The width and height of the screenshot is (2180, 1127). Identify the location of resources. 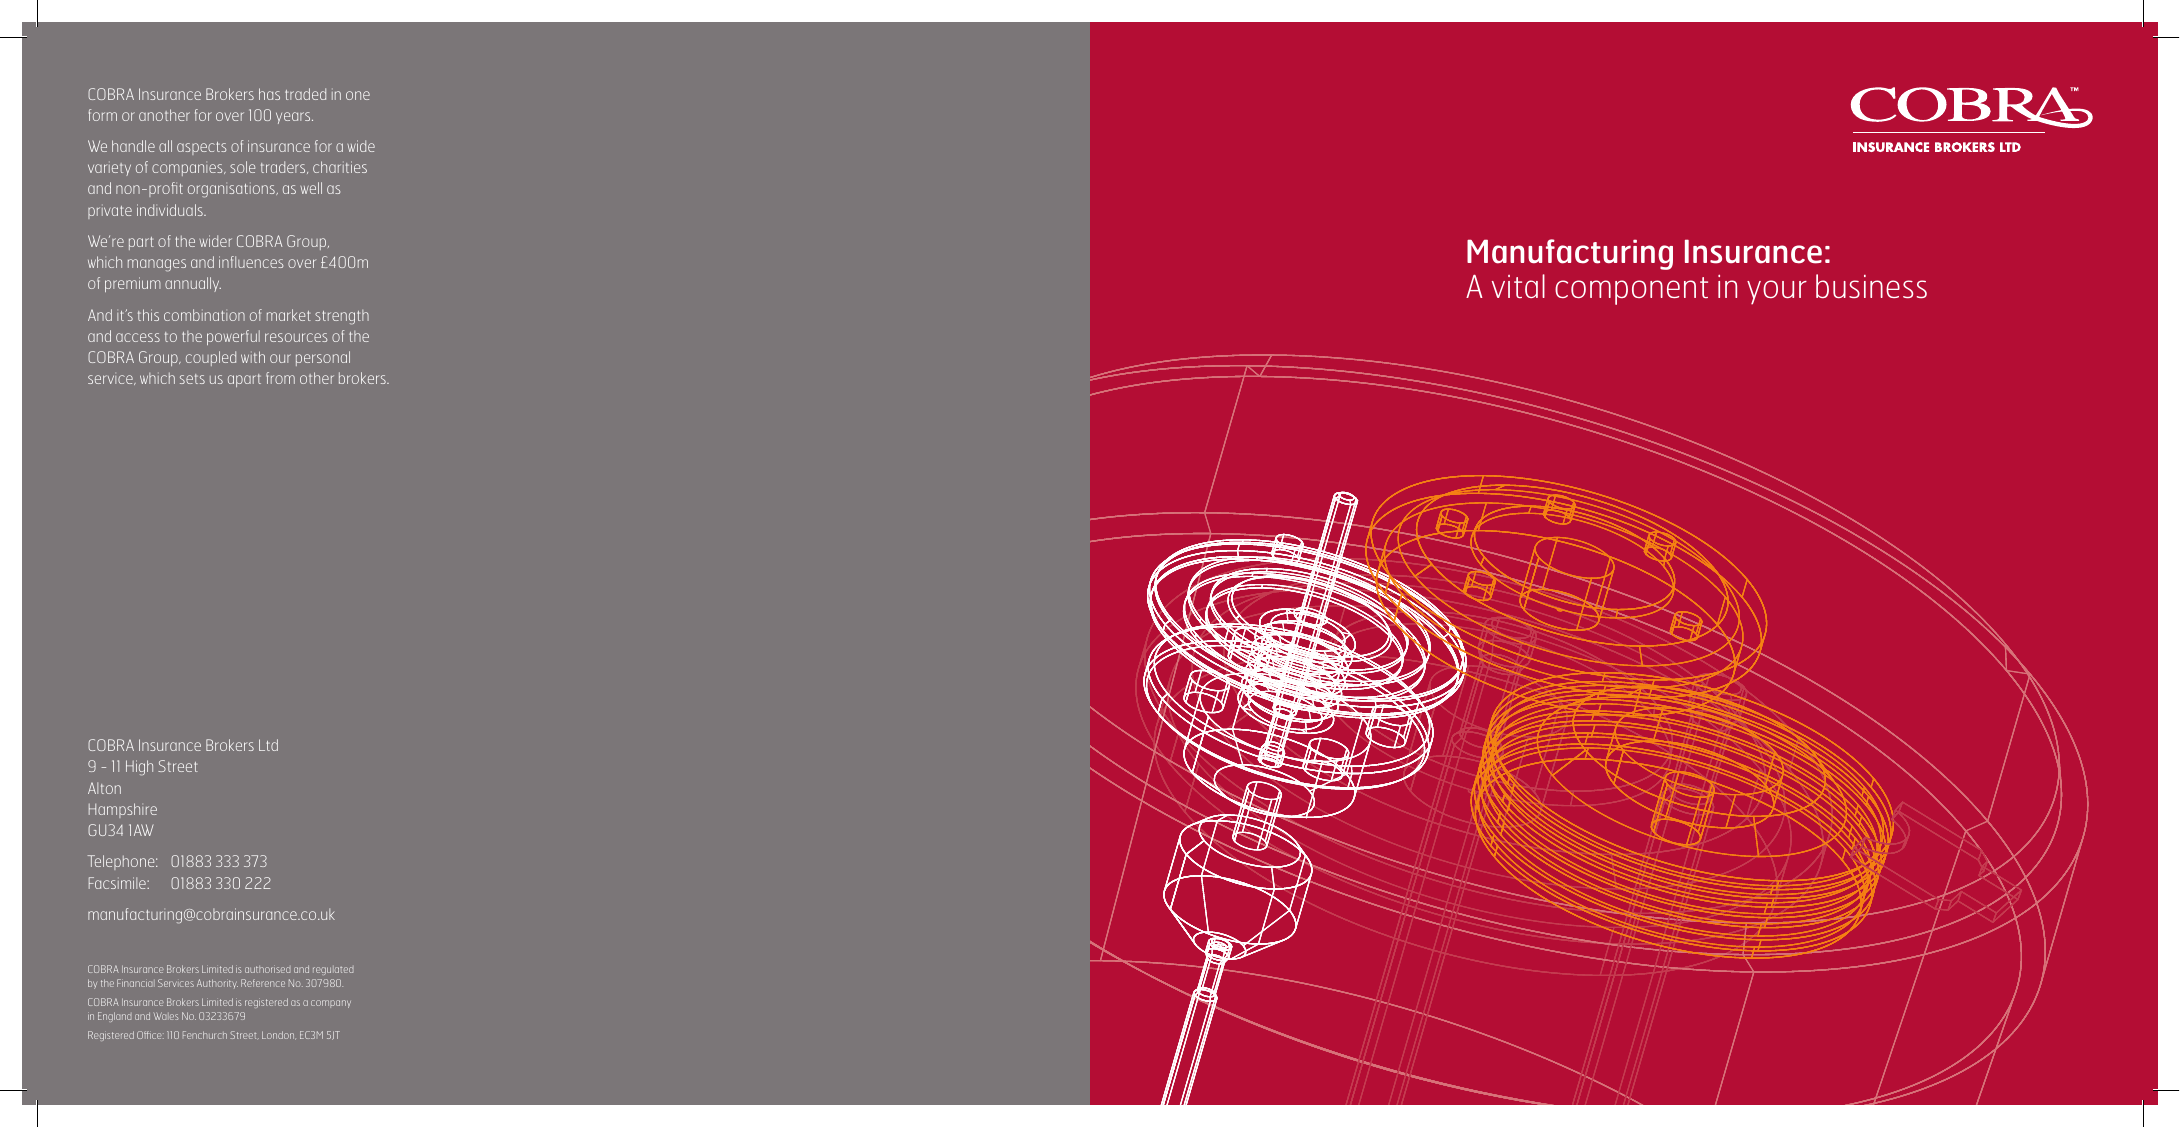
(296, 337).
